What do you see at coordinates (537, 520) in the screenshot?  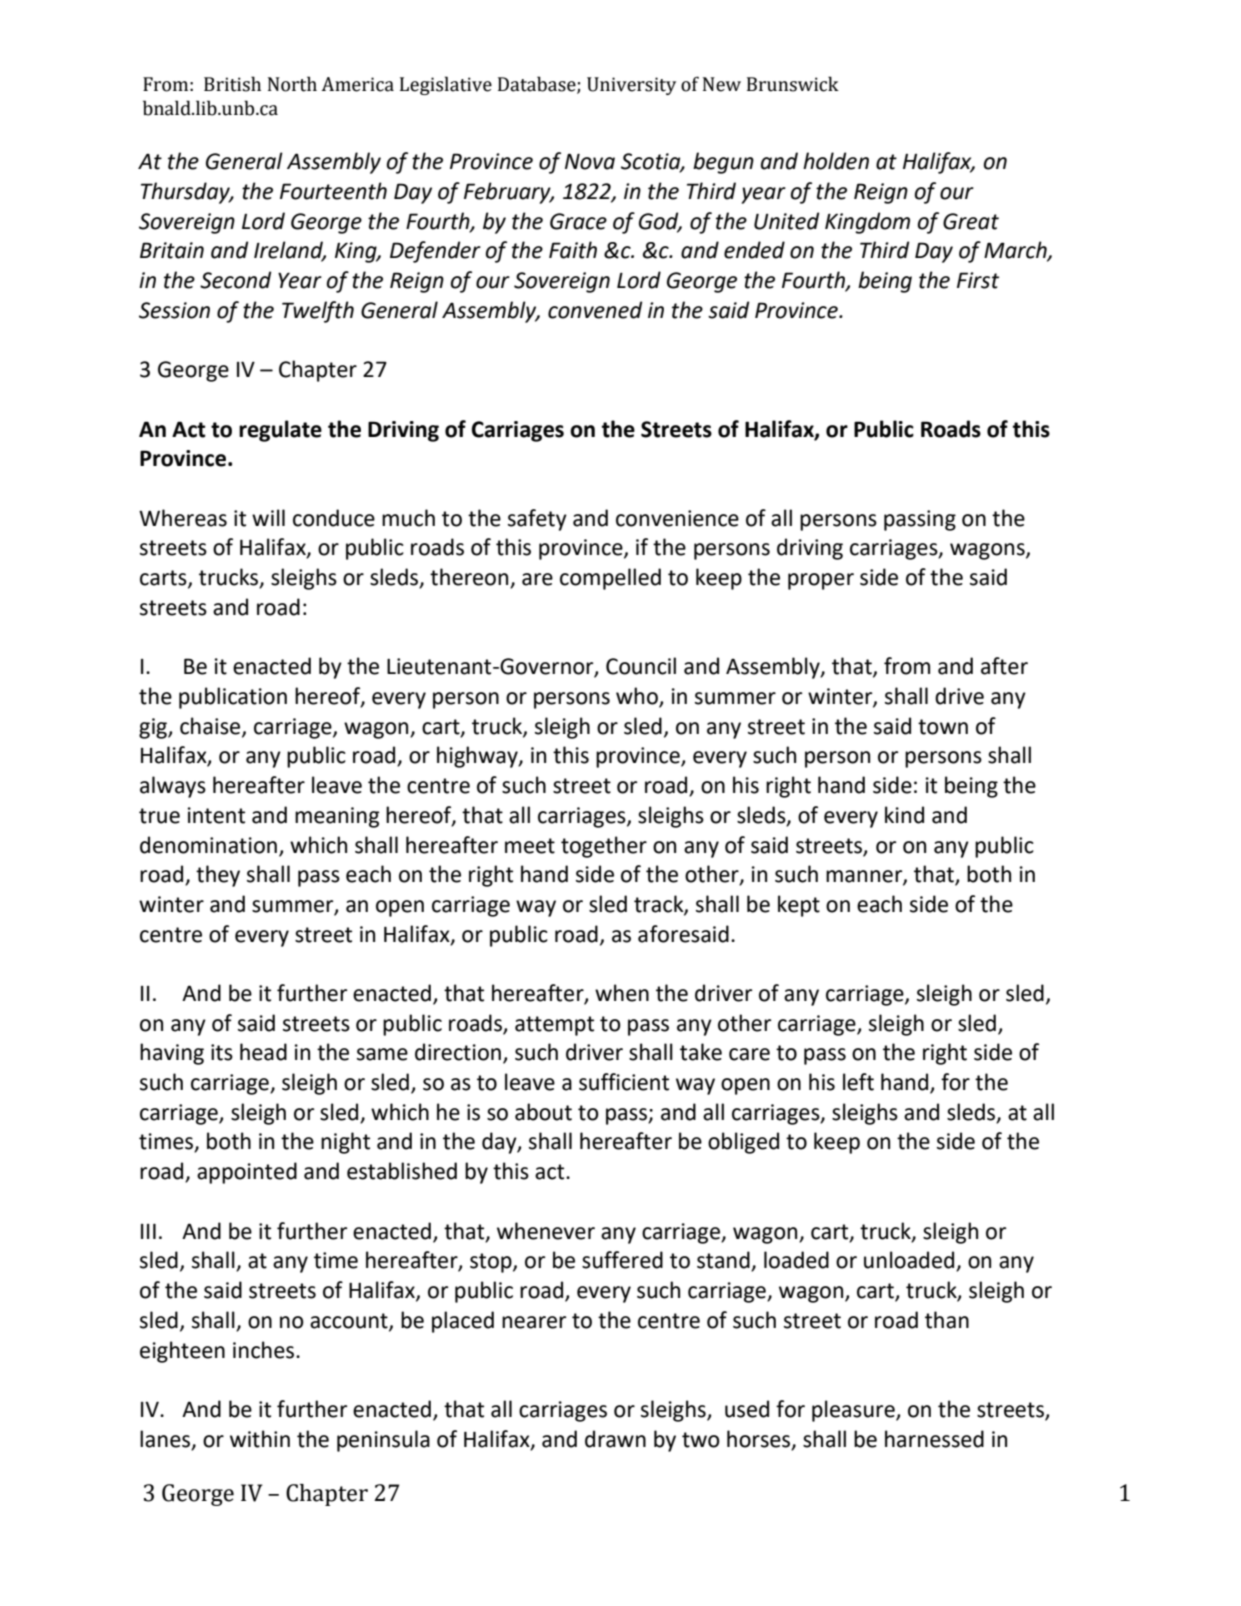 I see `safety` at bounding box center [537, 520].
